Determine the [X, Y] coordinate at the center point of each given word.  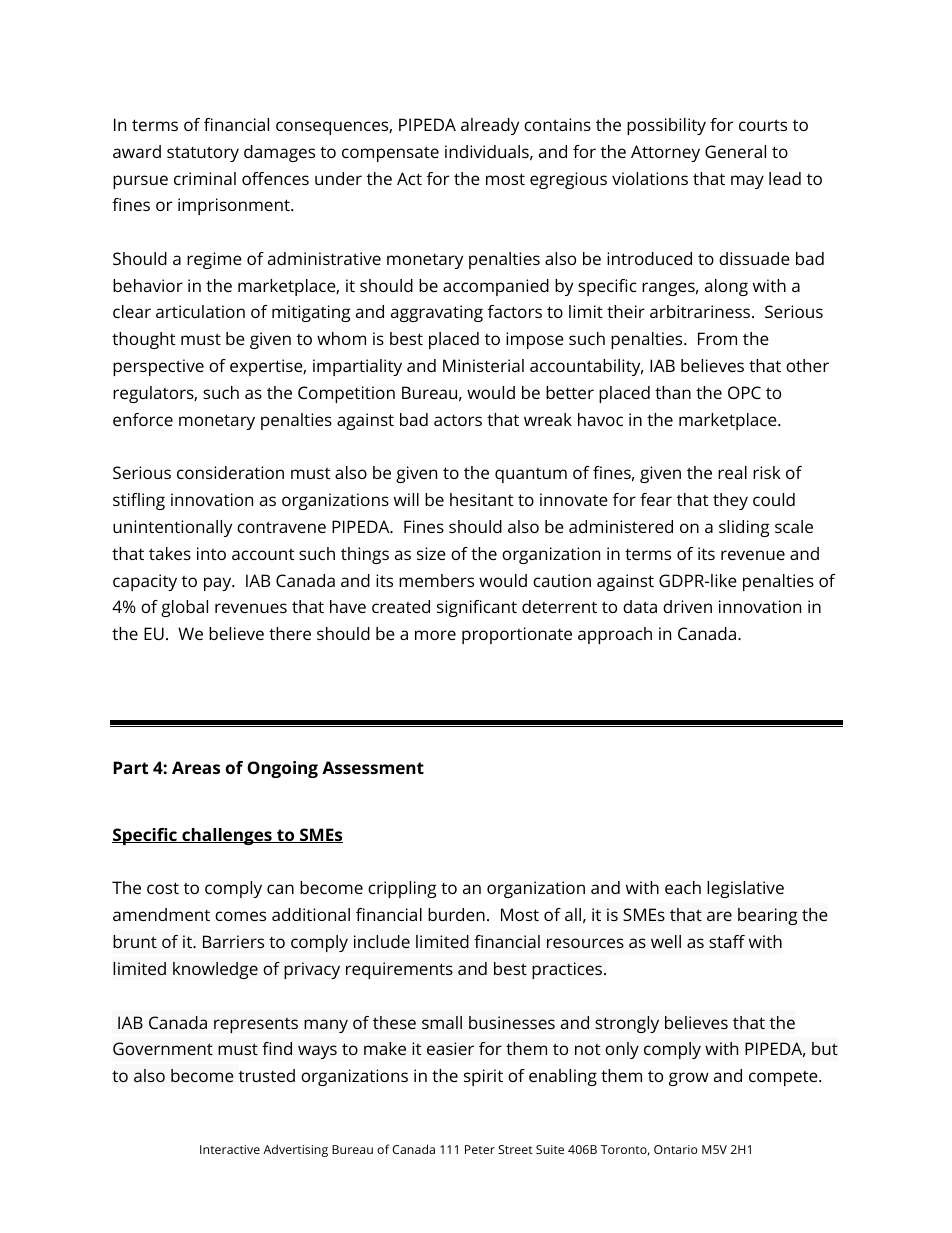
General [735, 151]
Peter [480, 1149]
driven [687, 606]
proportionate [517, 635]
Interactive [230, 1149]
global [184, 608]
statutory [203, 154]
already [490, 126]
